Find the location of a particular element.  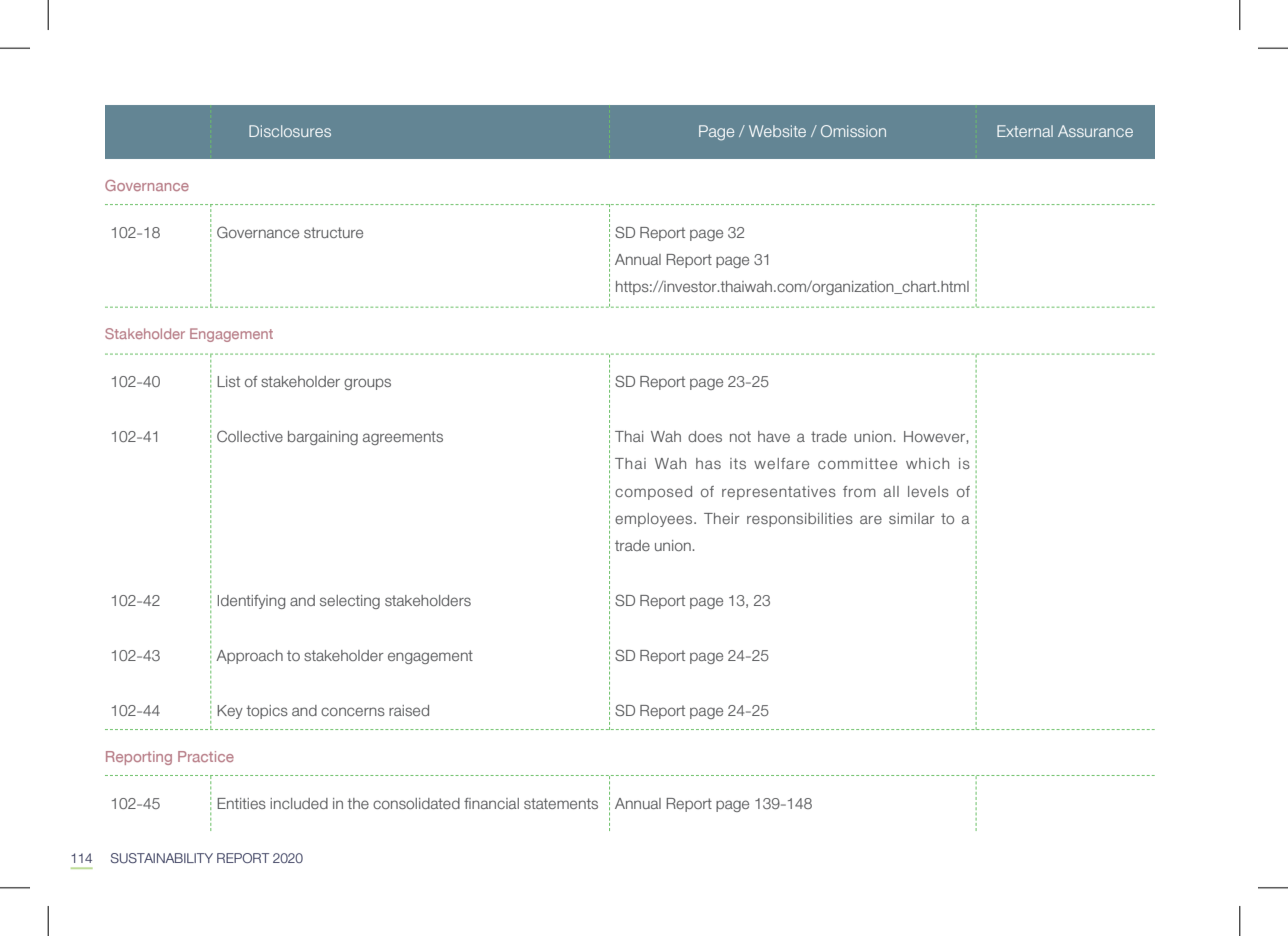

Disclosures is located at coordinates (290, 131).
